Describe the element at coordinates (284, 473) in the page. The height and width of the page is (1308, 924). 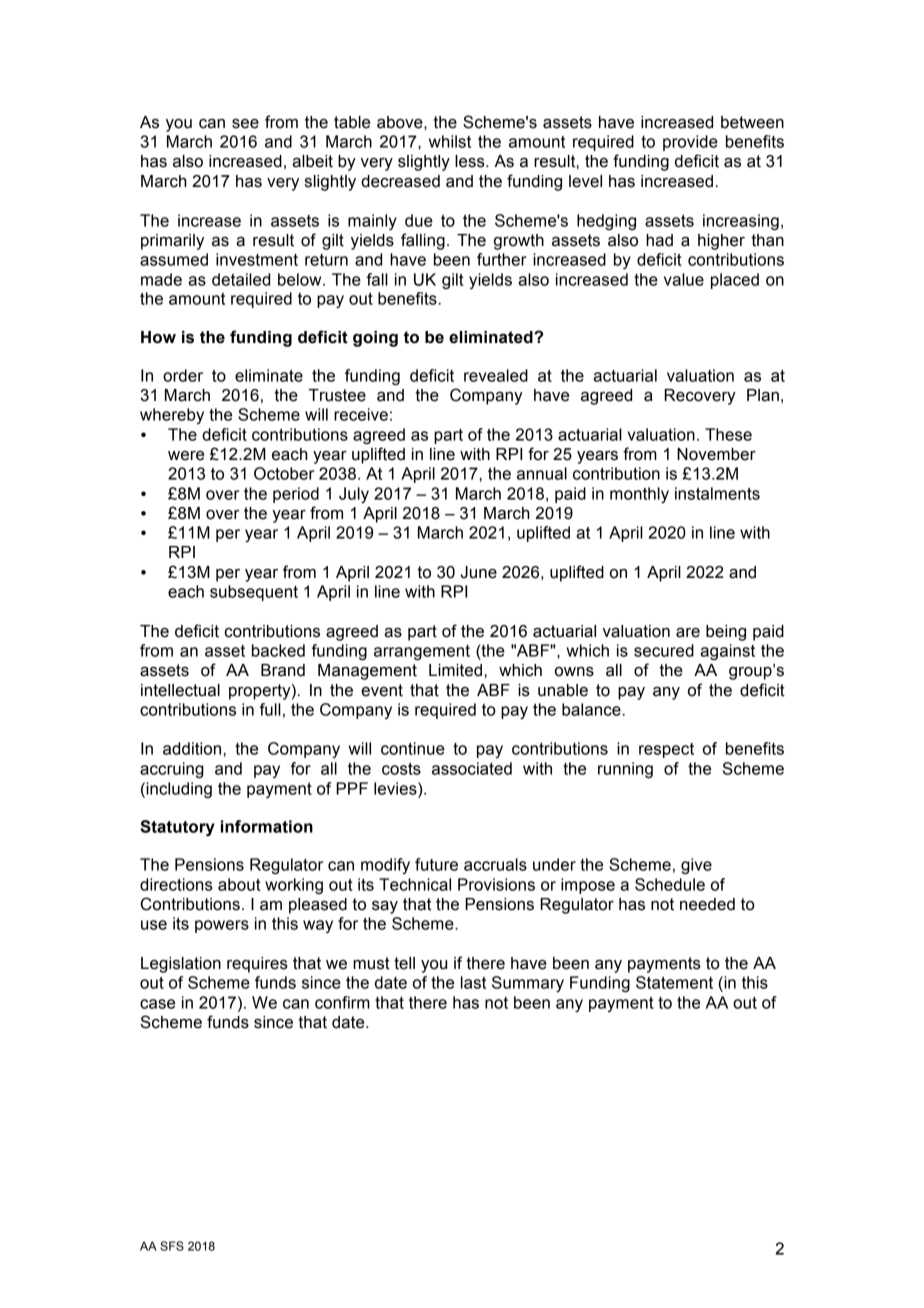
I see `October` at that location.
